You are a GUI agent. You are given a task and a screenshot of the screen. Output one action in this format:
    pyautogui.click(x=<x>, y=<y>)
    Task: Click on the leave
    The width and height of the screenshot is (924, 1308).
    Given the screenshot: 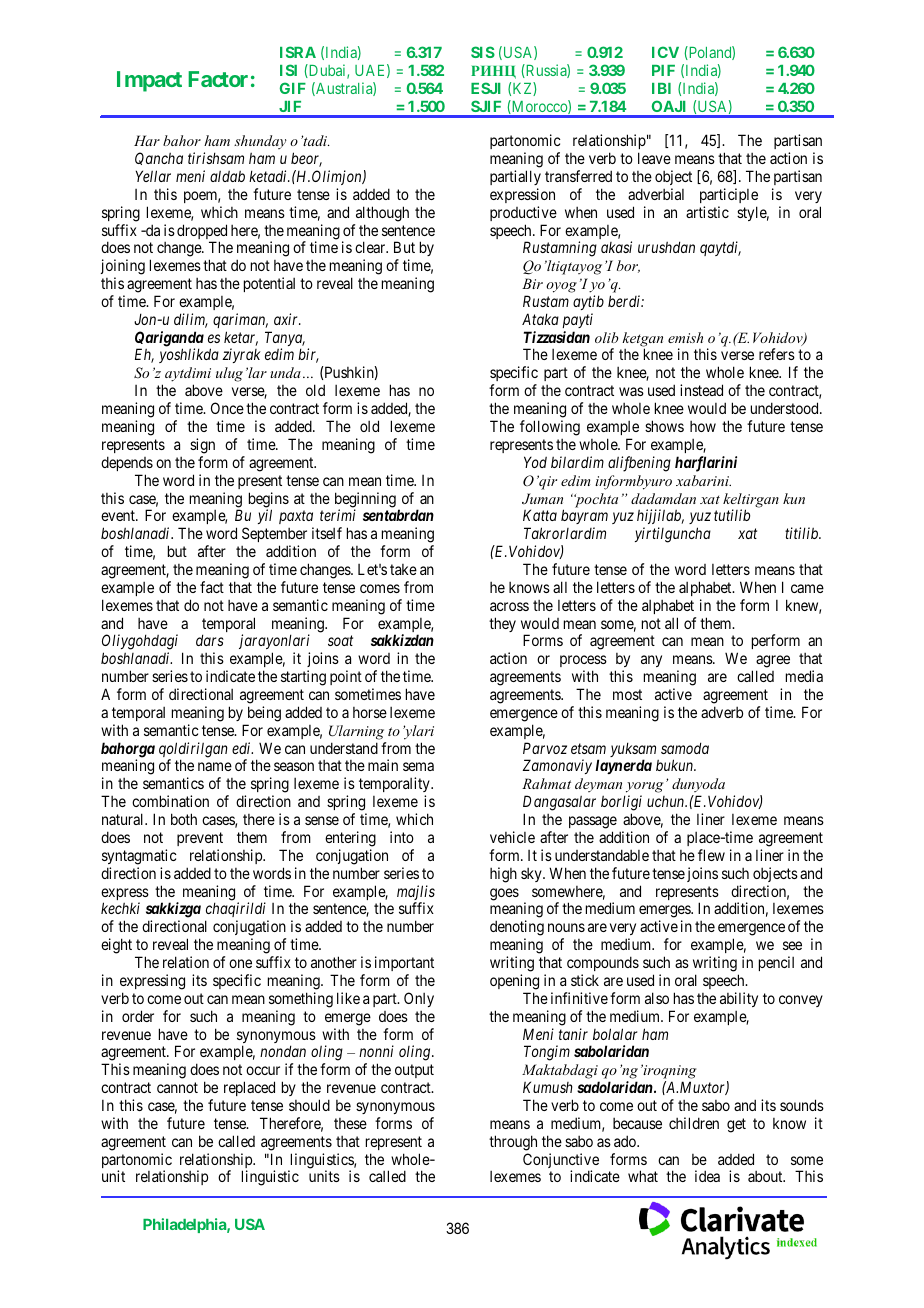 What is the action you would take?
    pyautogui.click(x=654, y=158)
